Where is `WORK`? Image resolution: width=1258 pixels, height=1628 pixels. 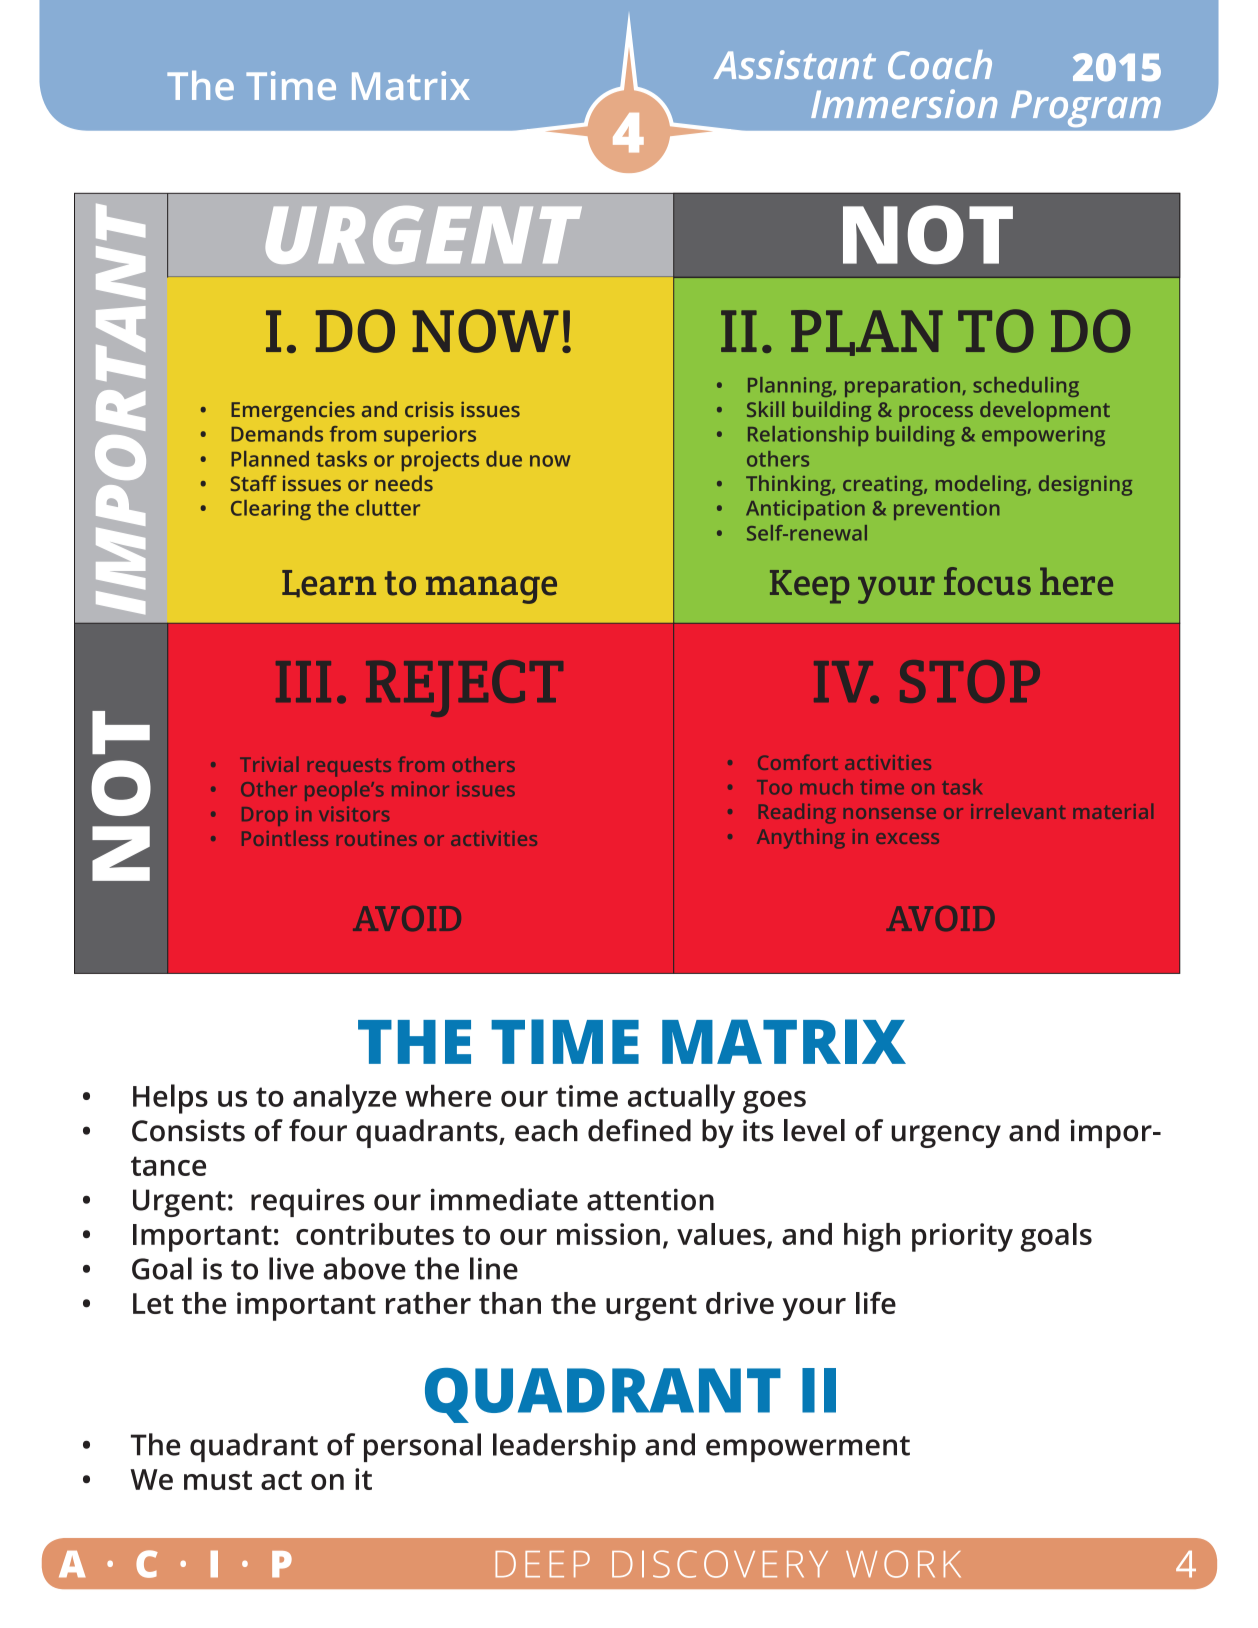
WORK is located at coordinates (903, 1564).
